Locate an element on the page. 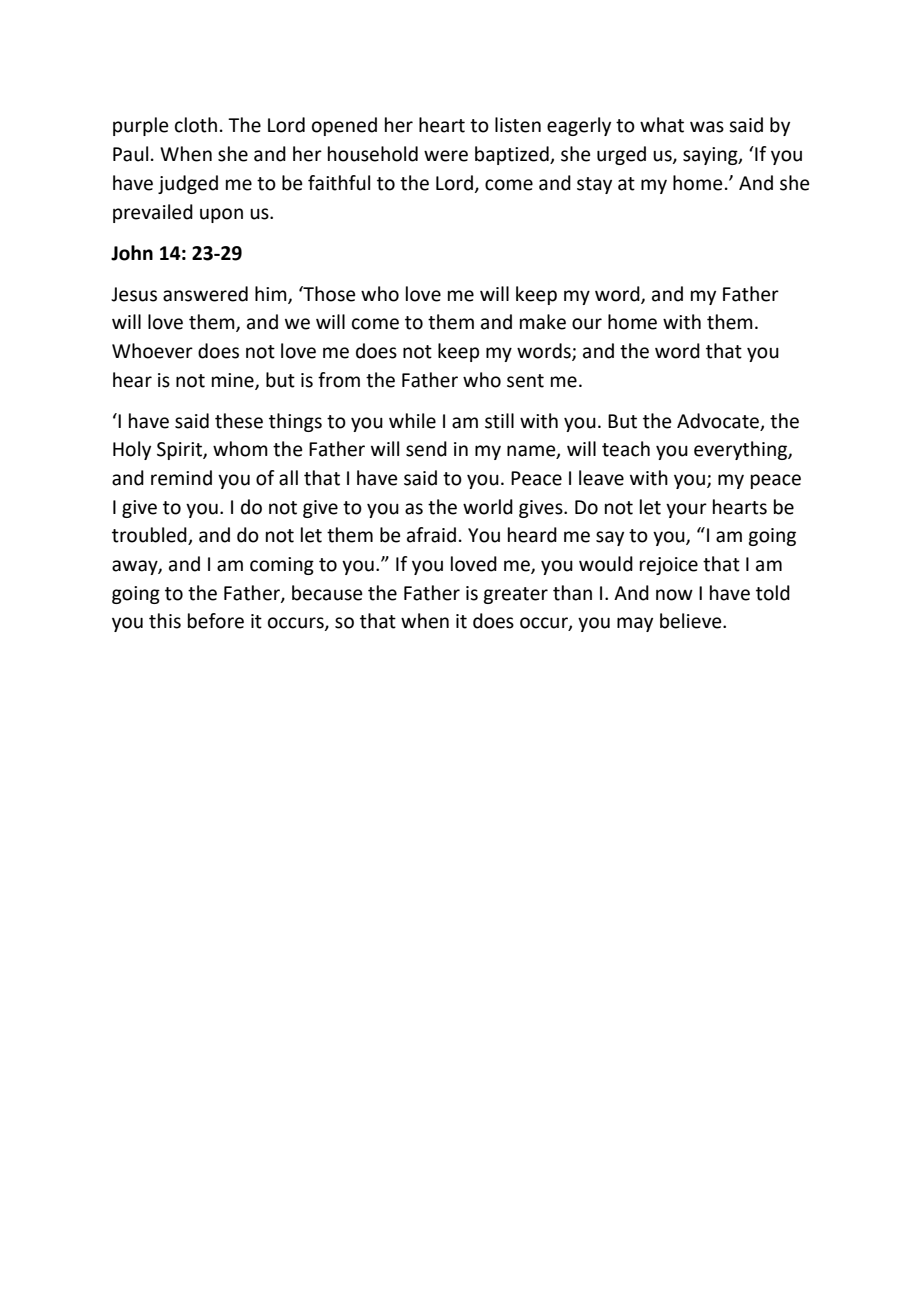 This document has height=1308, width=924. teach is located at coordinates (626, 449).
